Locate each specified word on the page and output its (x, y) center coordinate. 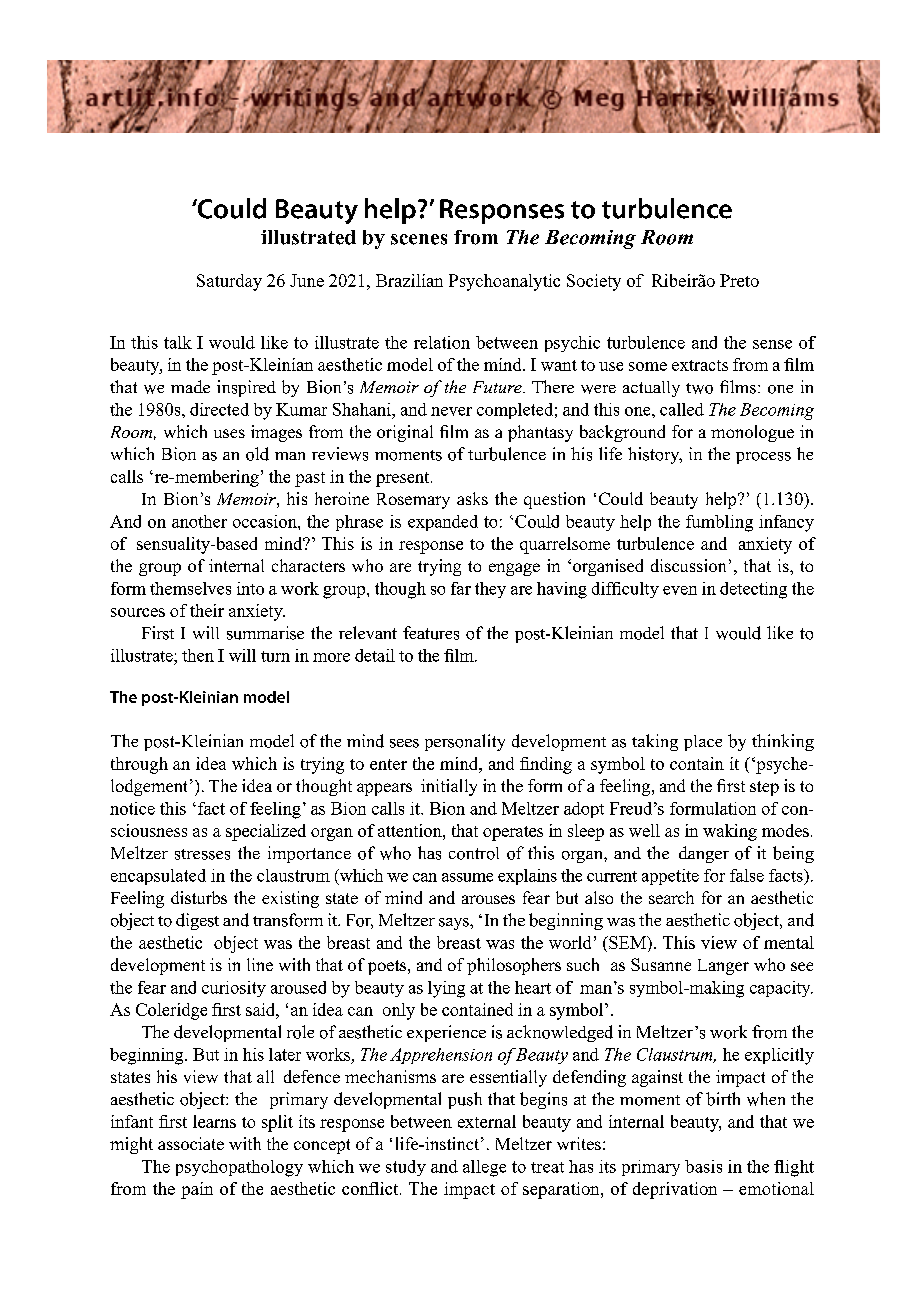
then (198, 655)
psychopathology (239, 1168)
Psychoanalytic (504, 282)
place (703, 743)
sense (772, 344)
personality (465, 742)
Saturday (229, 282)
